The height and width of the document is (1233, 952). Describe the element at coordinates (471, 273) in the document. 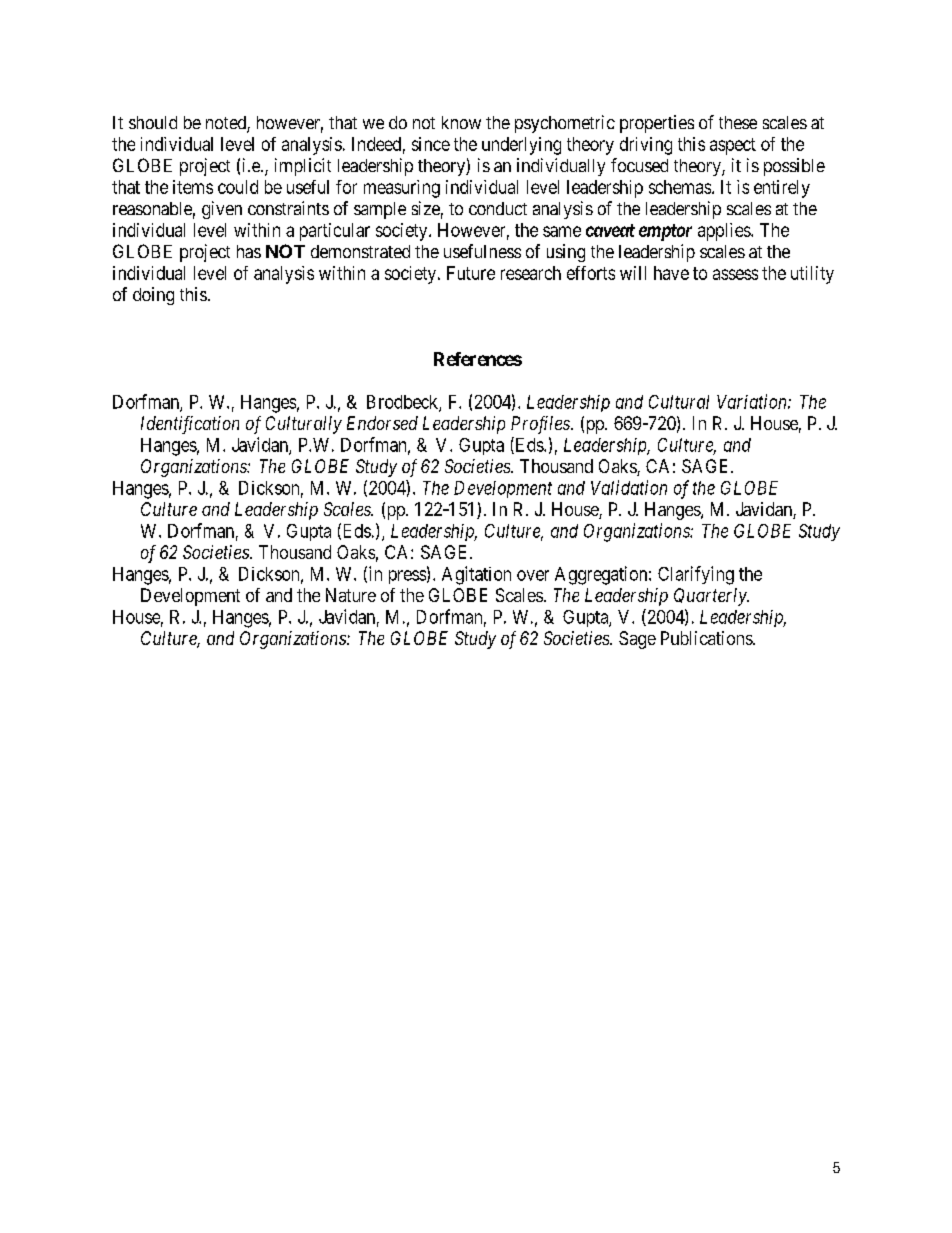

I see `Future` at that location.
